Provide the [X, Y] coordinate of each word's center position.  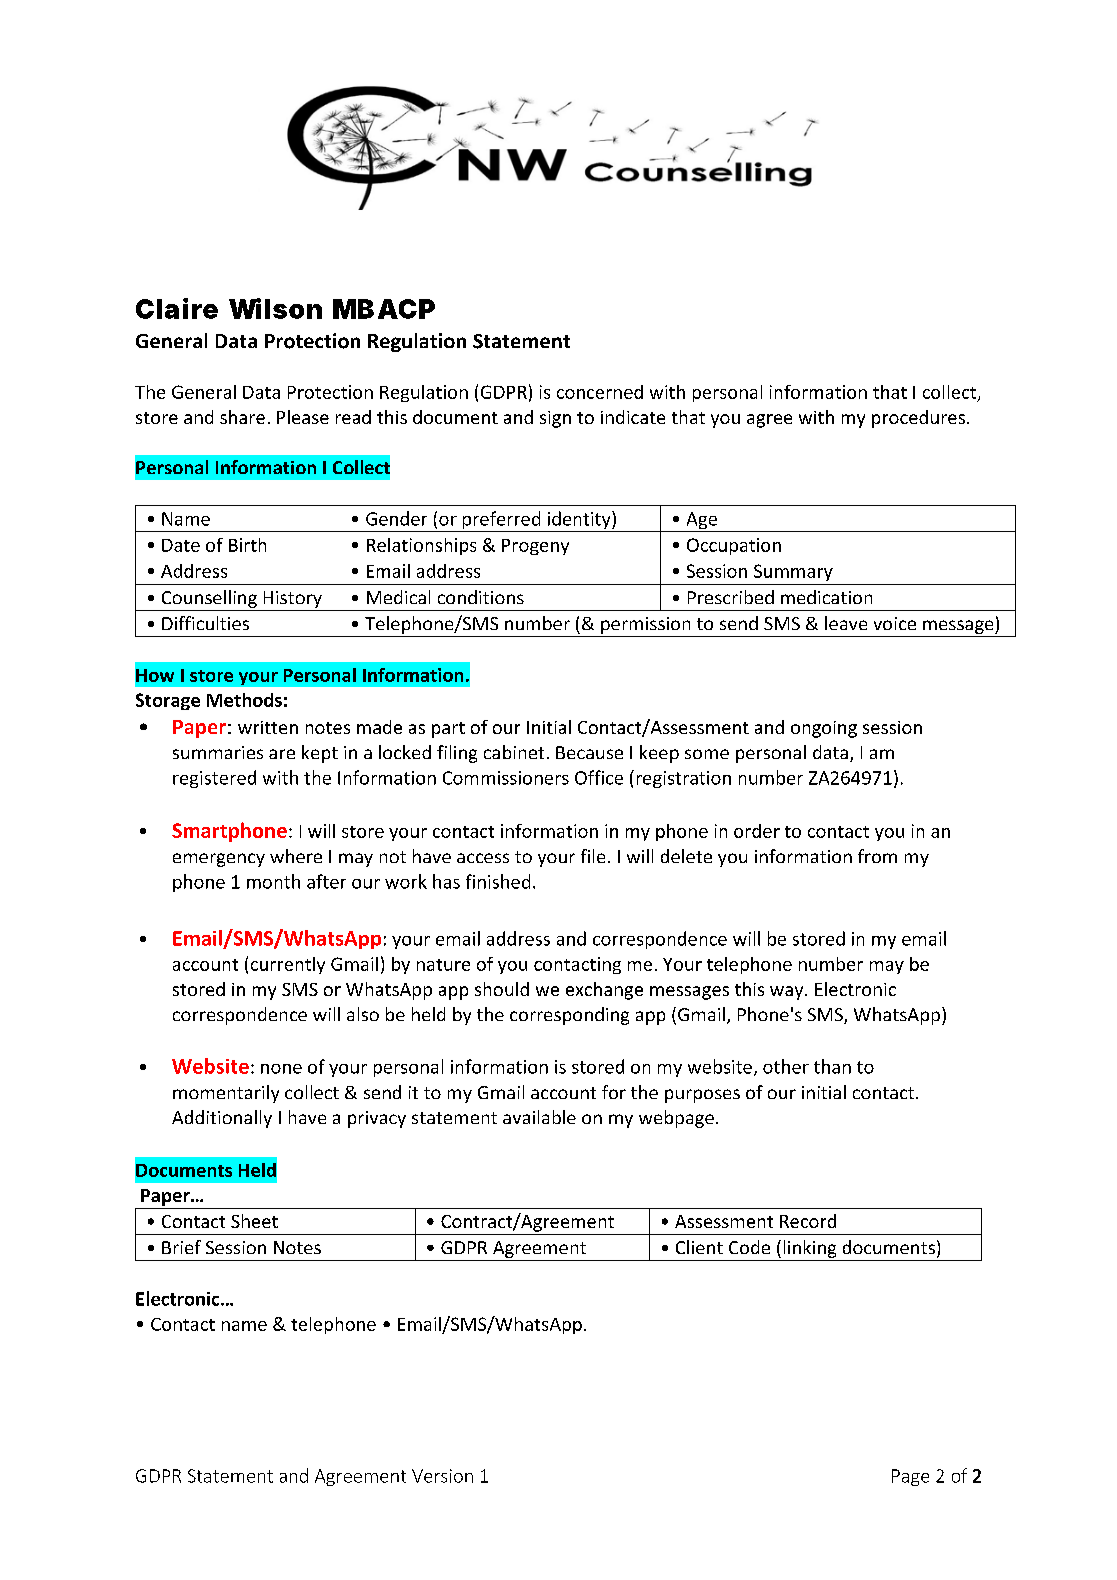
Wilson [275, 308]
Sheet [254, 1221]
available [539, 1117]
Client [699, 1247]
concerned [600, 392]
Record [808, 1221]
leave [846, 623]
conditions [481, 597]
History [293, 599]
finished [498, 881]
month [273, 881]
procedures [918, 419]
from [877, 856]
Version [442, 1476]
